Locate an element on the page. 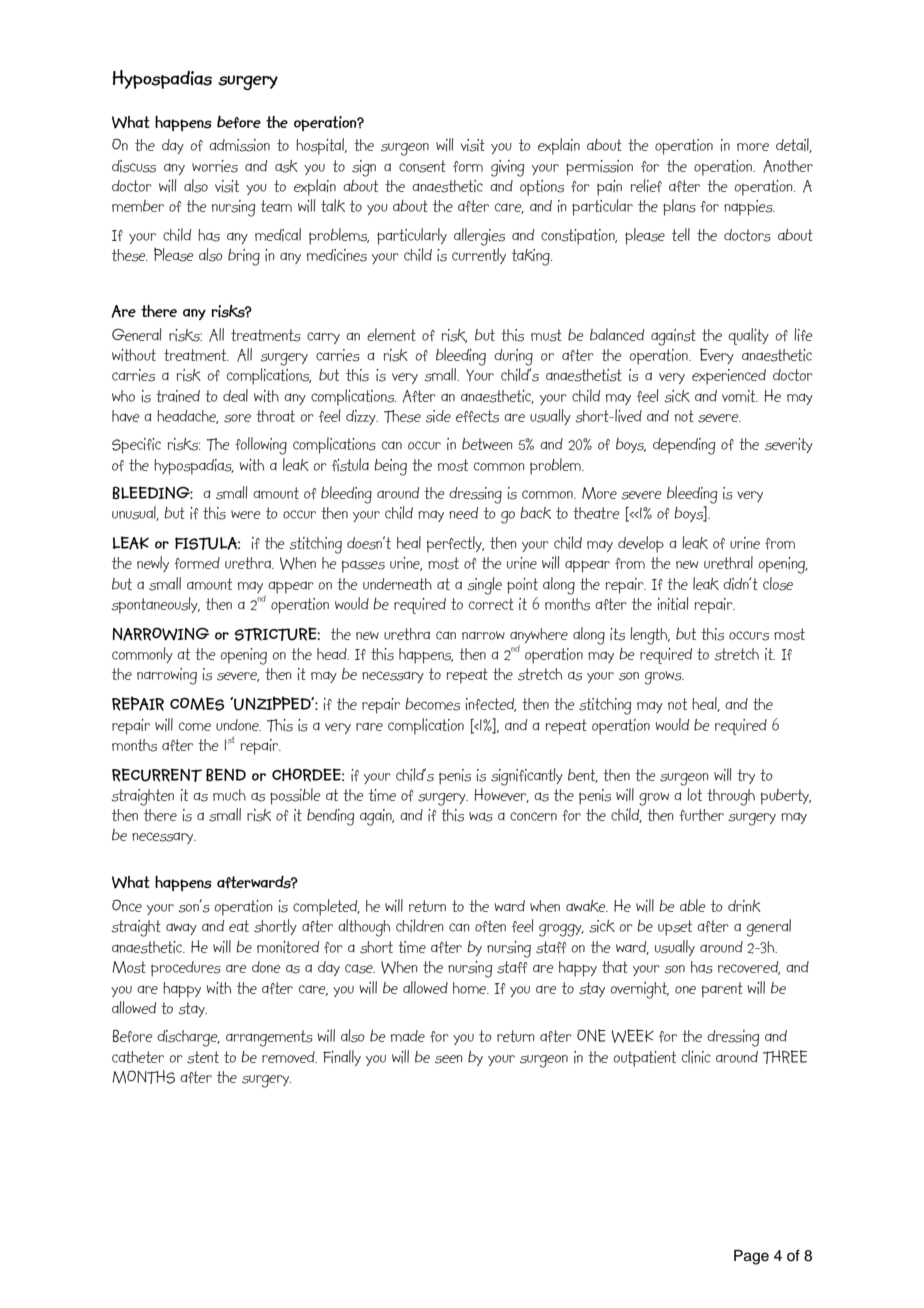 The width and height of the document is (924, 1308). stent is located at coordinates (203, 1057).
